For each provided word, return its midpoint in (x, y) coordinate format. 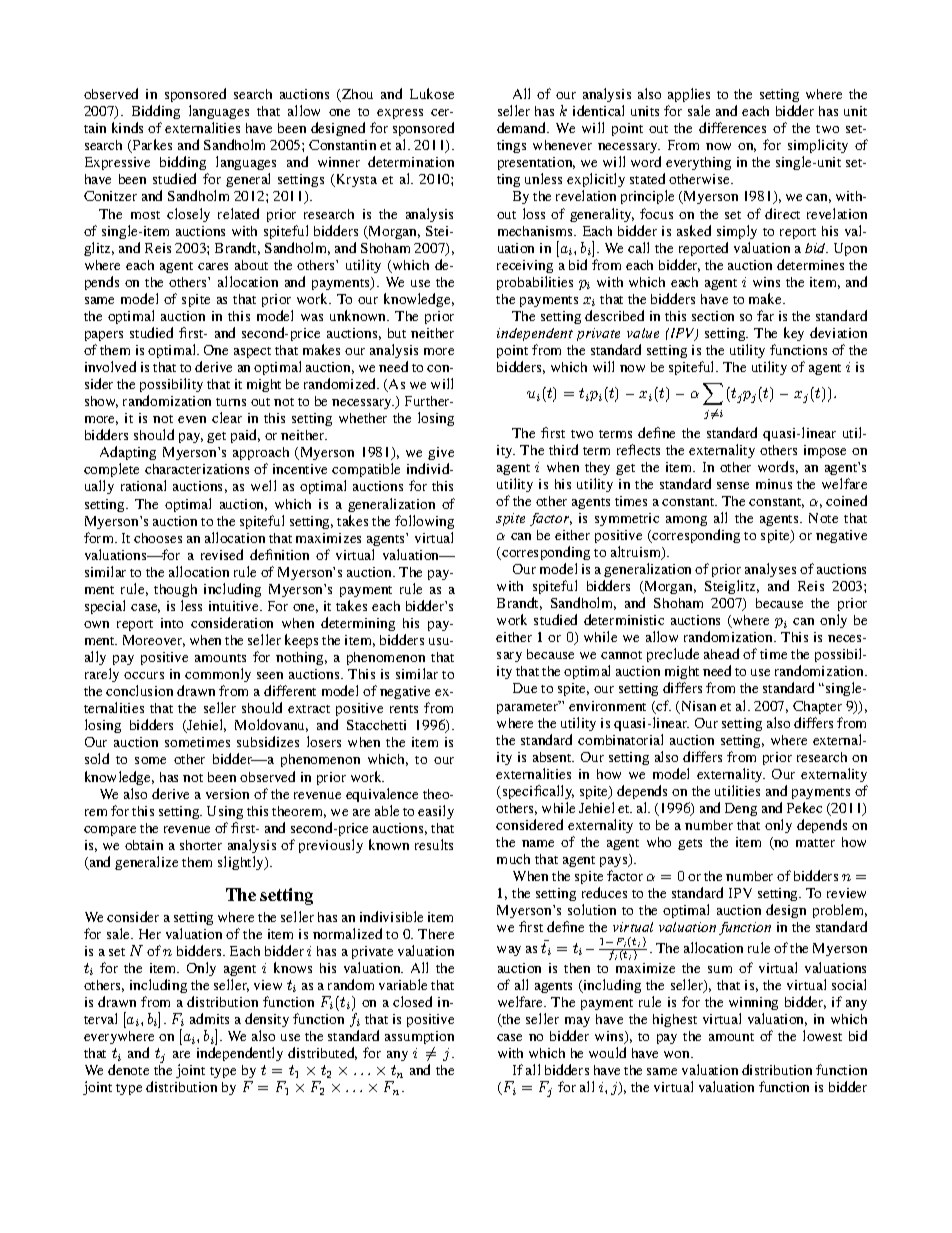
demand (522, 127)
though (175, 590)
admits (209, 1018)
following (424, 522)
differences (732, 127)
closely (188, 215)
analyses (770, 570)
